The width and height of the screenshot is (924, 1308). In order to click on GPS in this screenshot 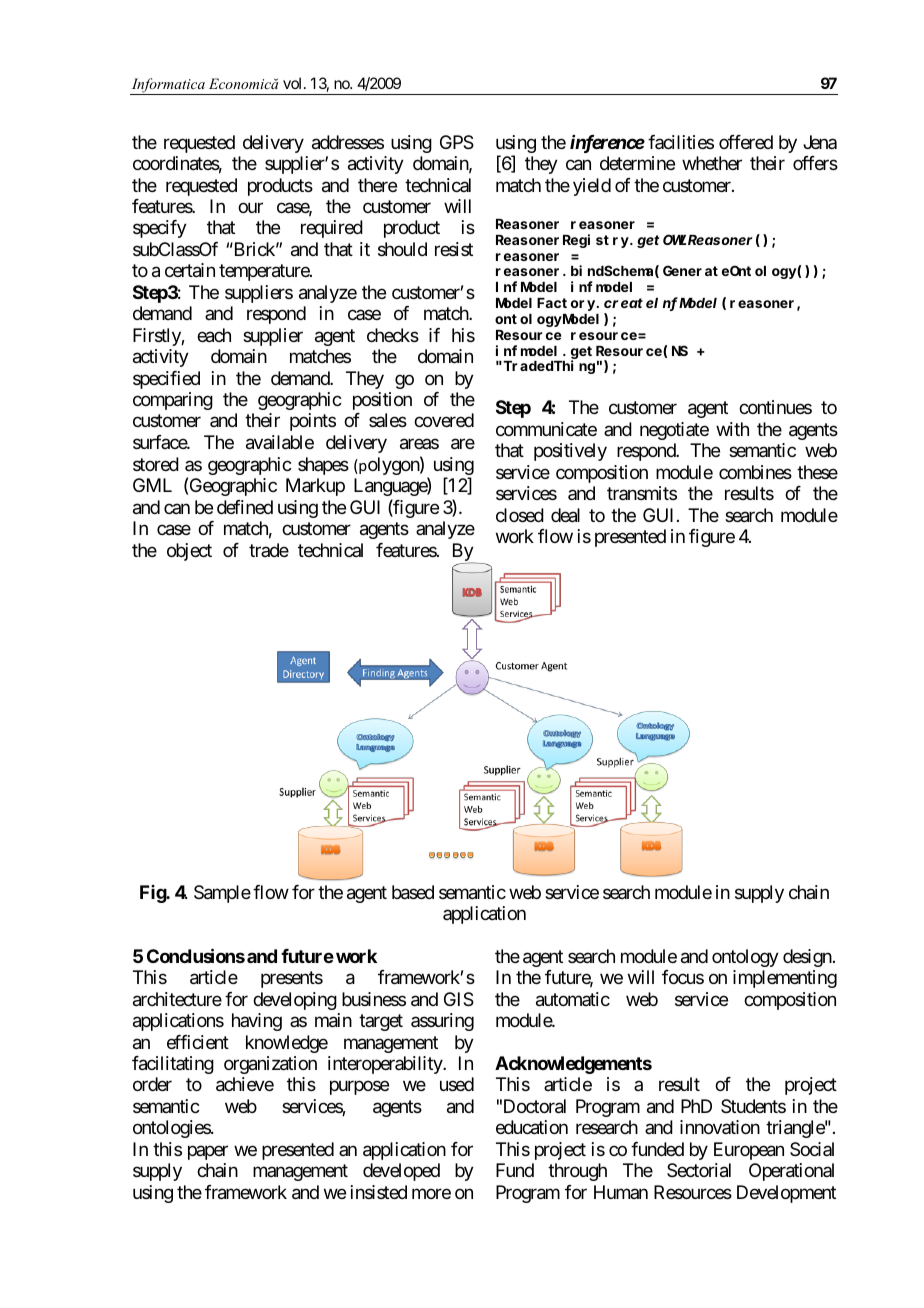, I will do `click(457, 142)`.
